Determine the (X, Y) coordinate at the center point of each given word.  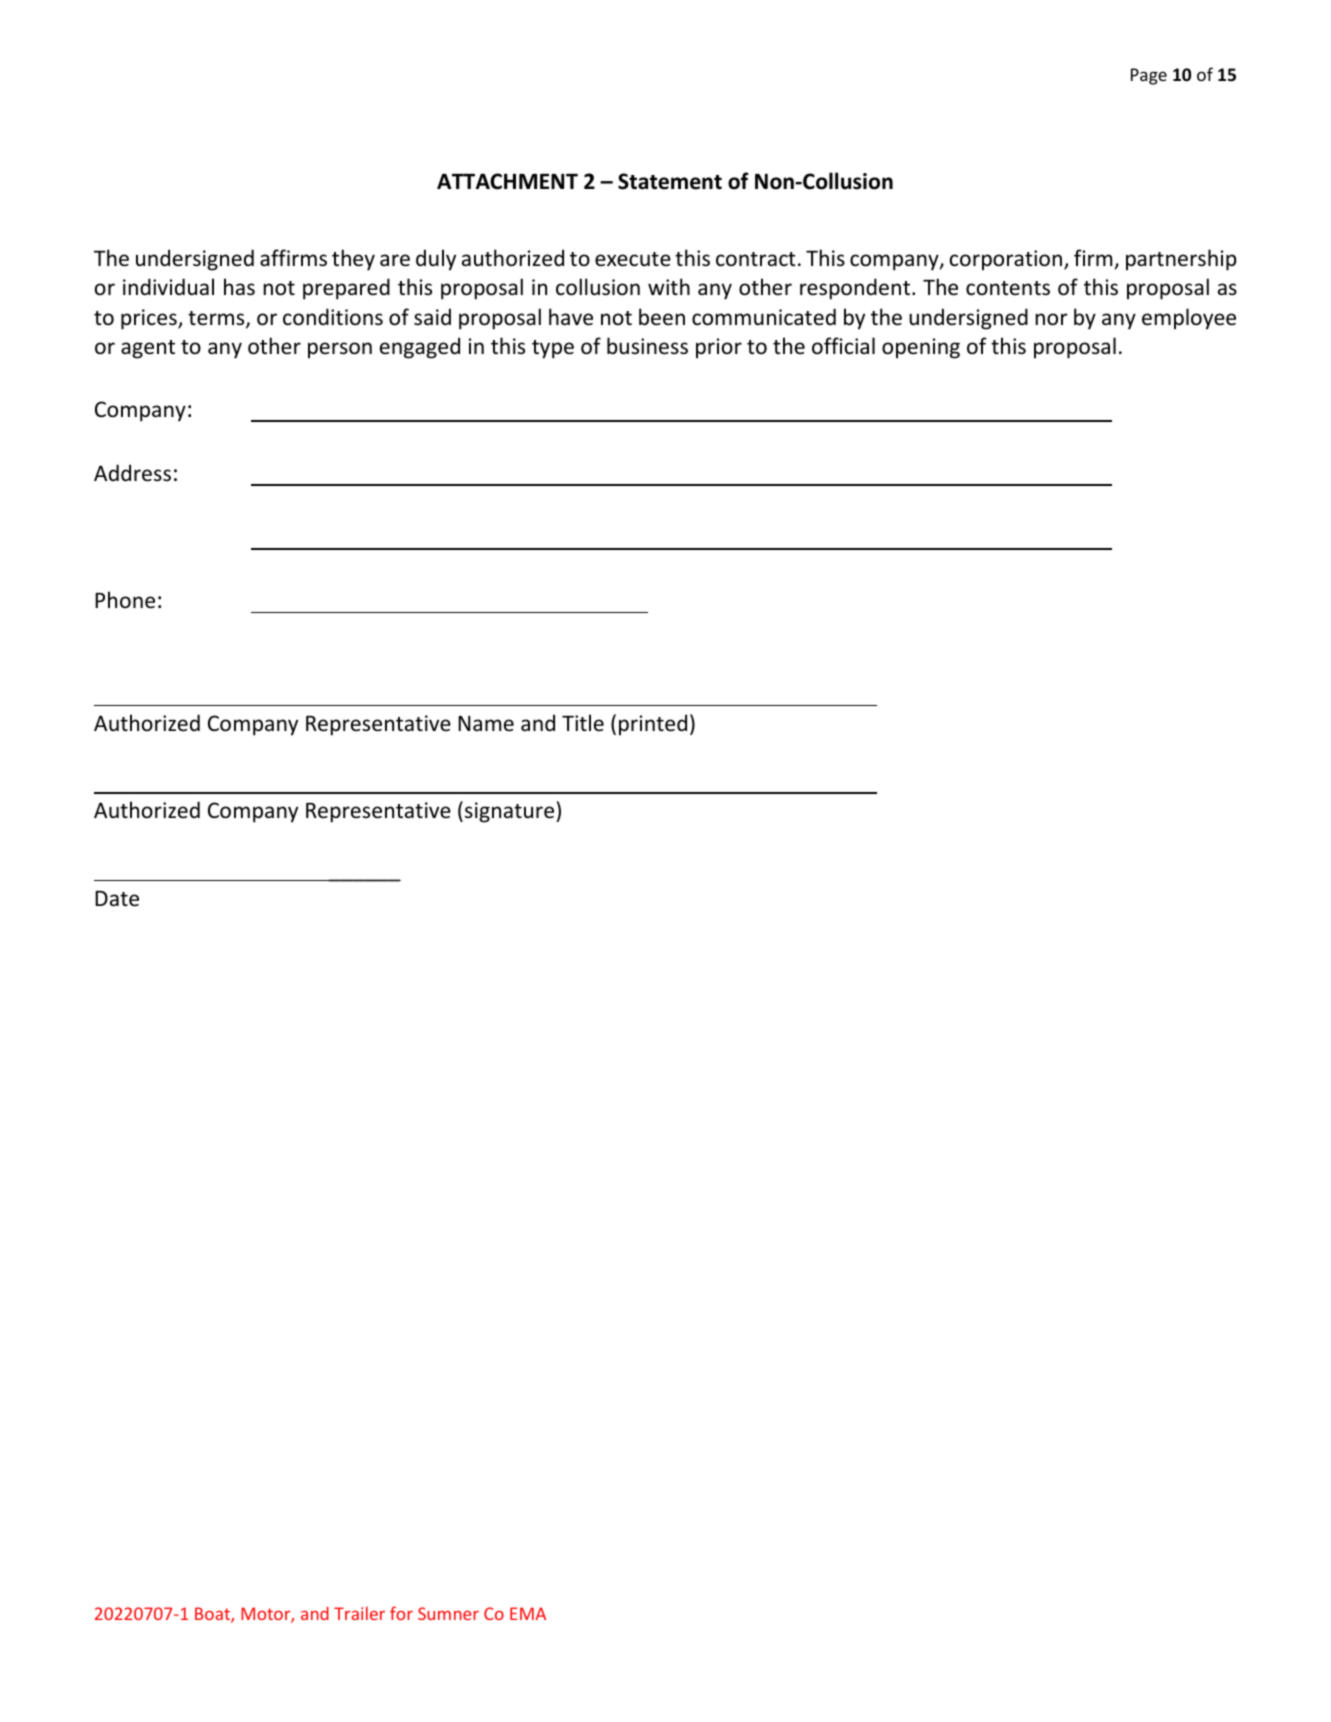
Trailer (359, 1613)
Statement (670, 181)
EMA (528, 1613)
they (353, 260)
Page (1149, 76)
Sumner (448, 1613)
